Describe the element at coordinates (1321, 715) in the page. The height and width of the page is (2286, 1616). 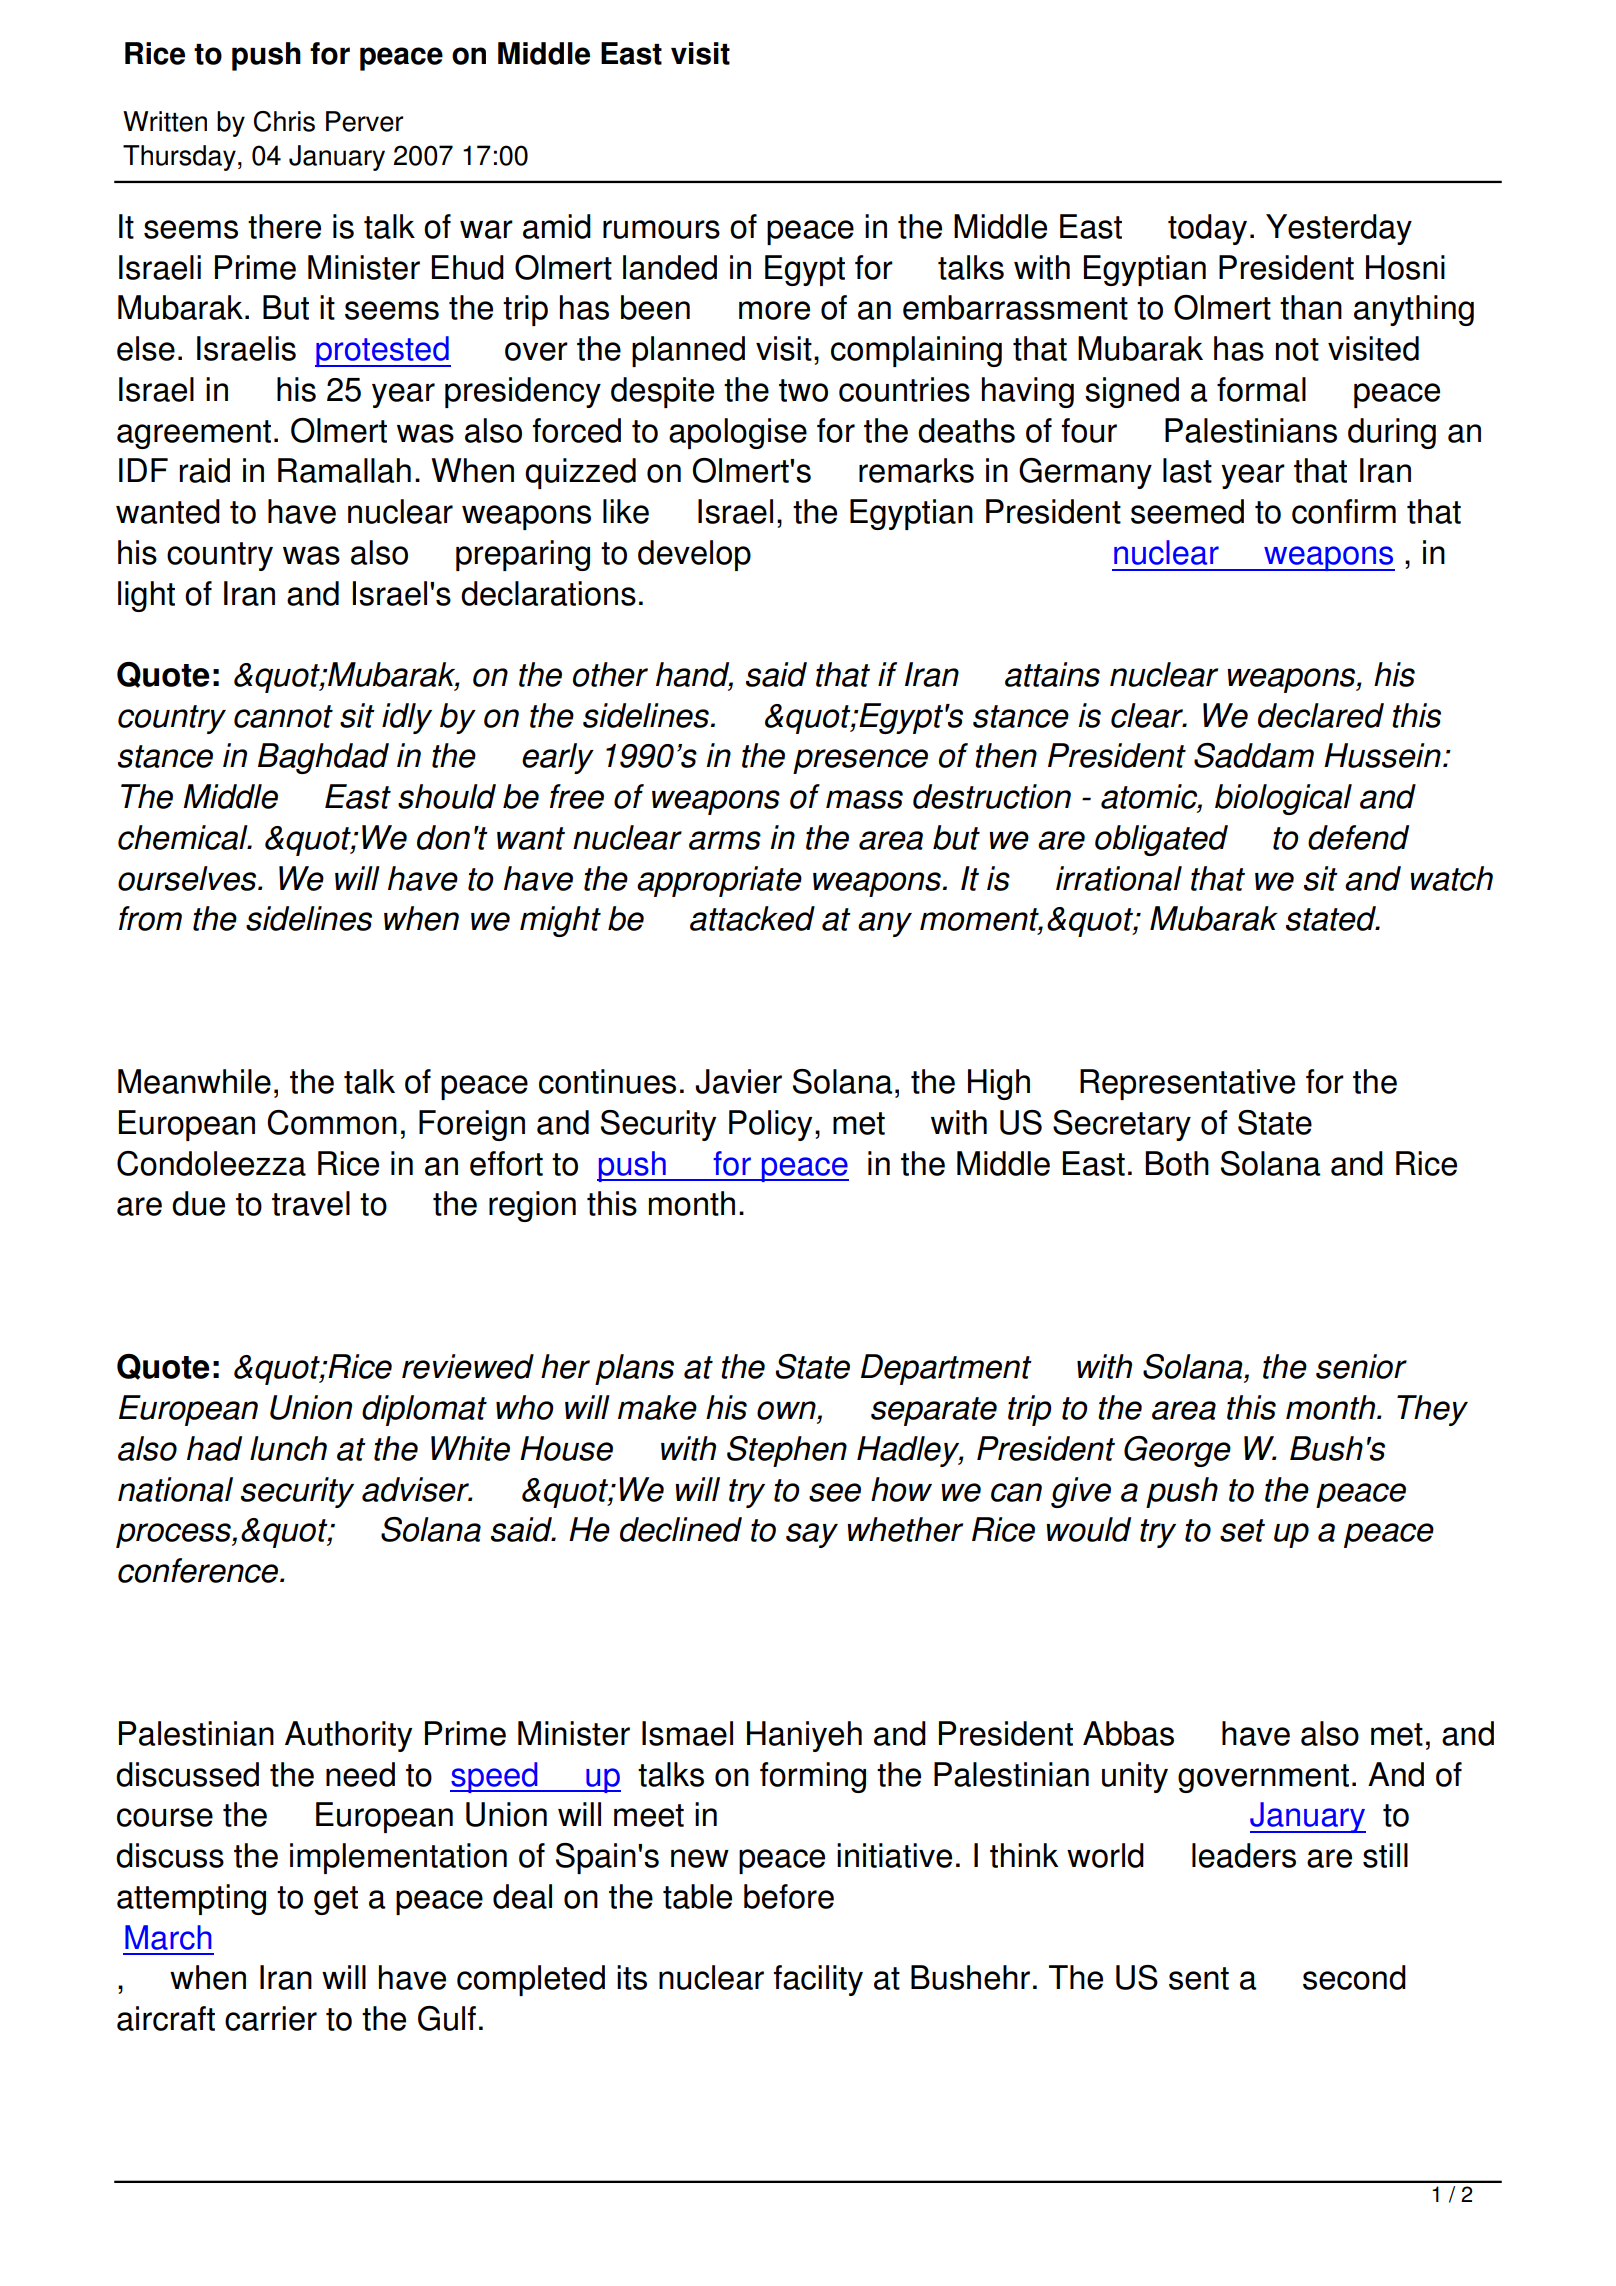
I see `declared` at that location.
